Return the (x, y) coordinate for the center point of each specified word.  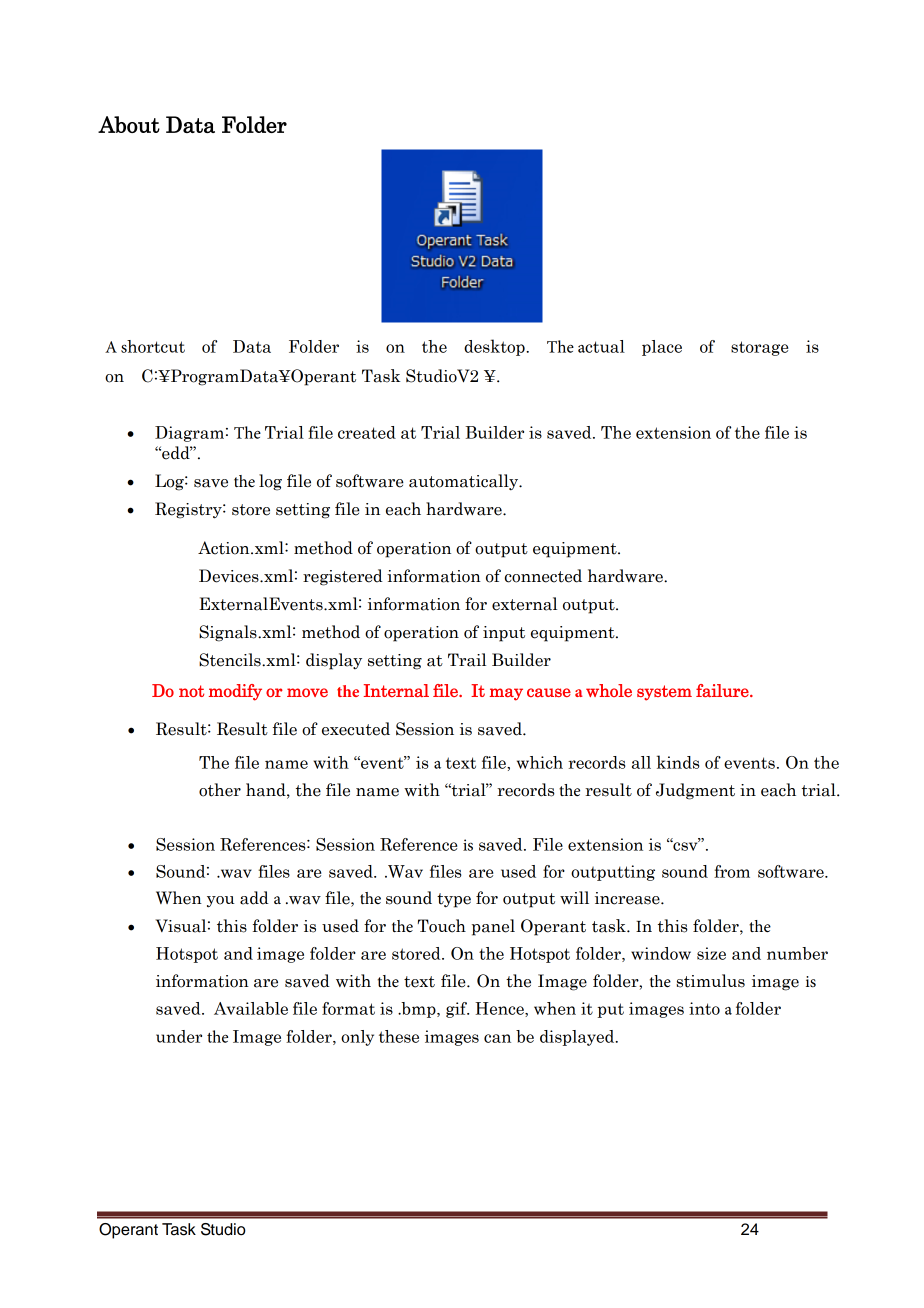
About (129, 124)
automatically (465, 482)
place (662, 348)
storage (759, 348)
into (704, 1008)
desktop (495, 347)
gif (457, 1010)
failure (723, 690)
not (191, 691)
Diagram (189, 434)
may (506, 694)
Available (251, 1008)
